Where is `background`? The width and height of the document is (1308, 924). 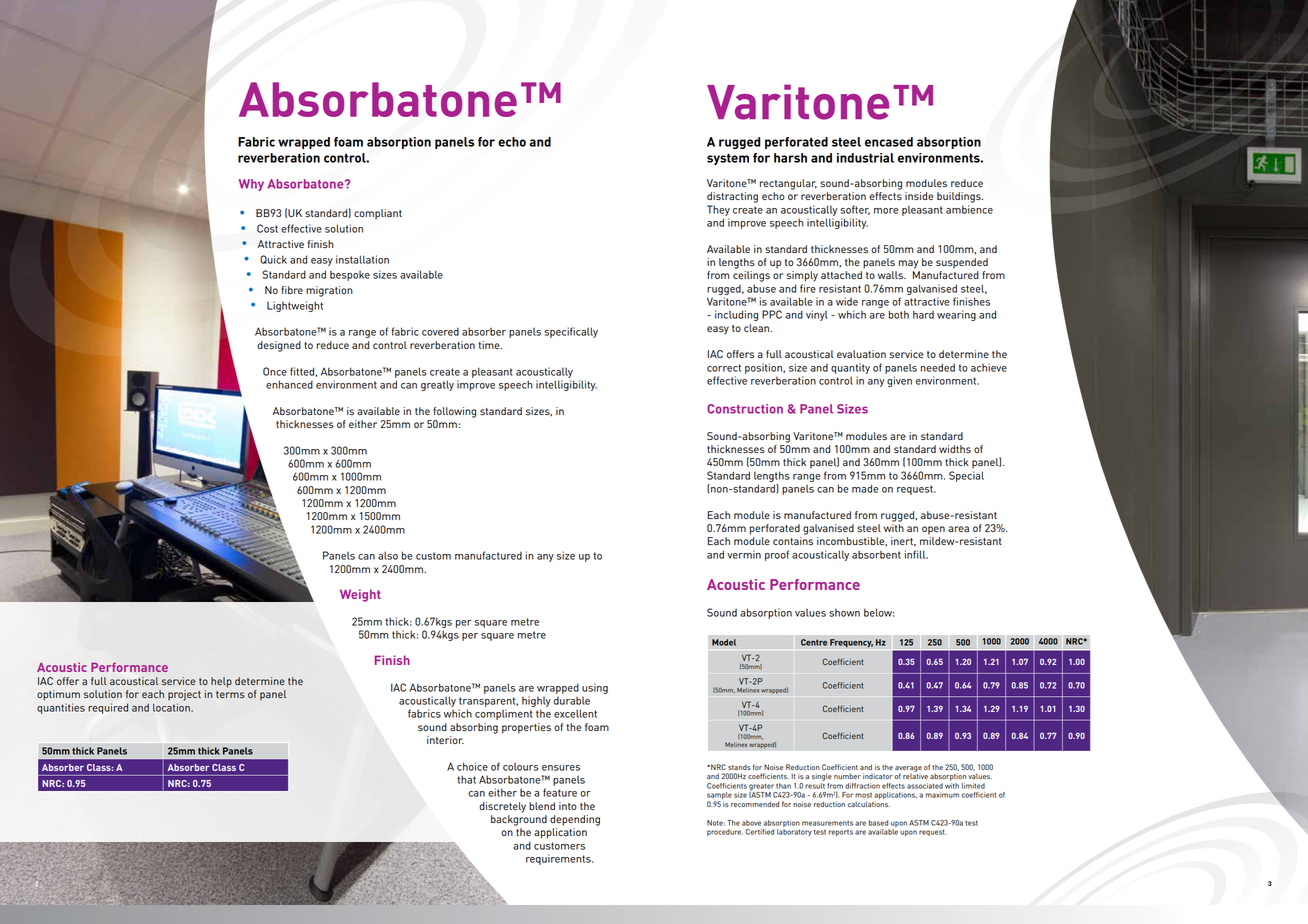 background is located at coordinates (519, 820).
